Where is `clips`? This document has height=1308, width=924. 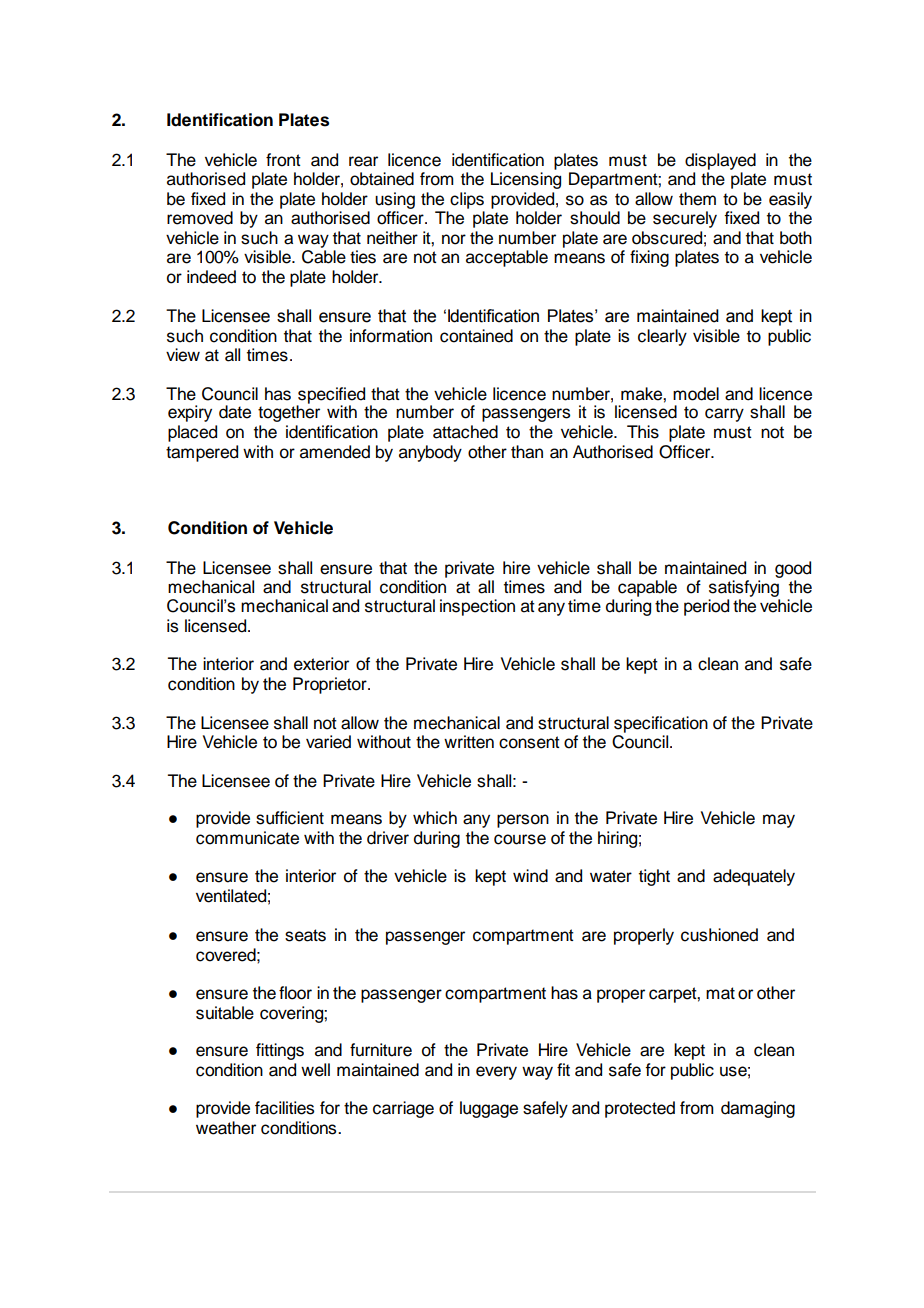
clips is located at coordinates (467, 200).
